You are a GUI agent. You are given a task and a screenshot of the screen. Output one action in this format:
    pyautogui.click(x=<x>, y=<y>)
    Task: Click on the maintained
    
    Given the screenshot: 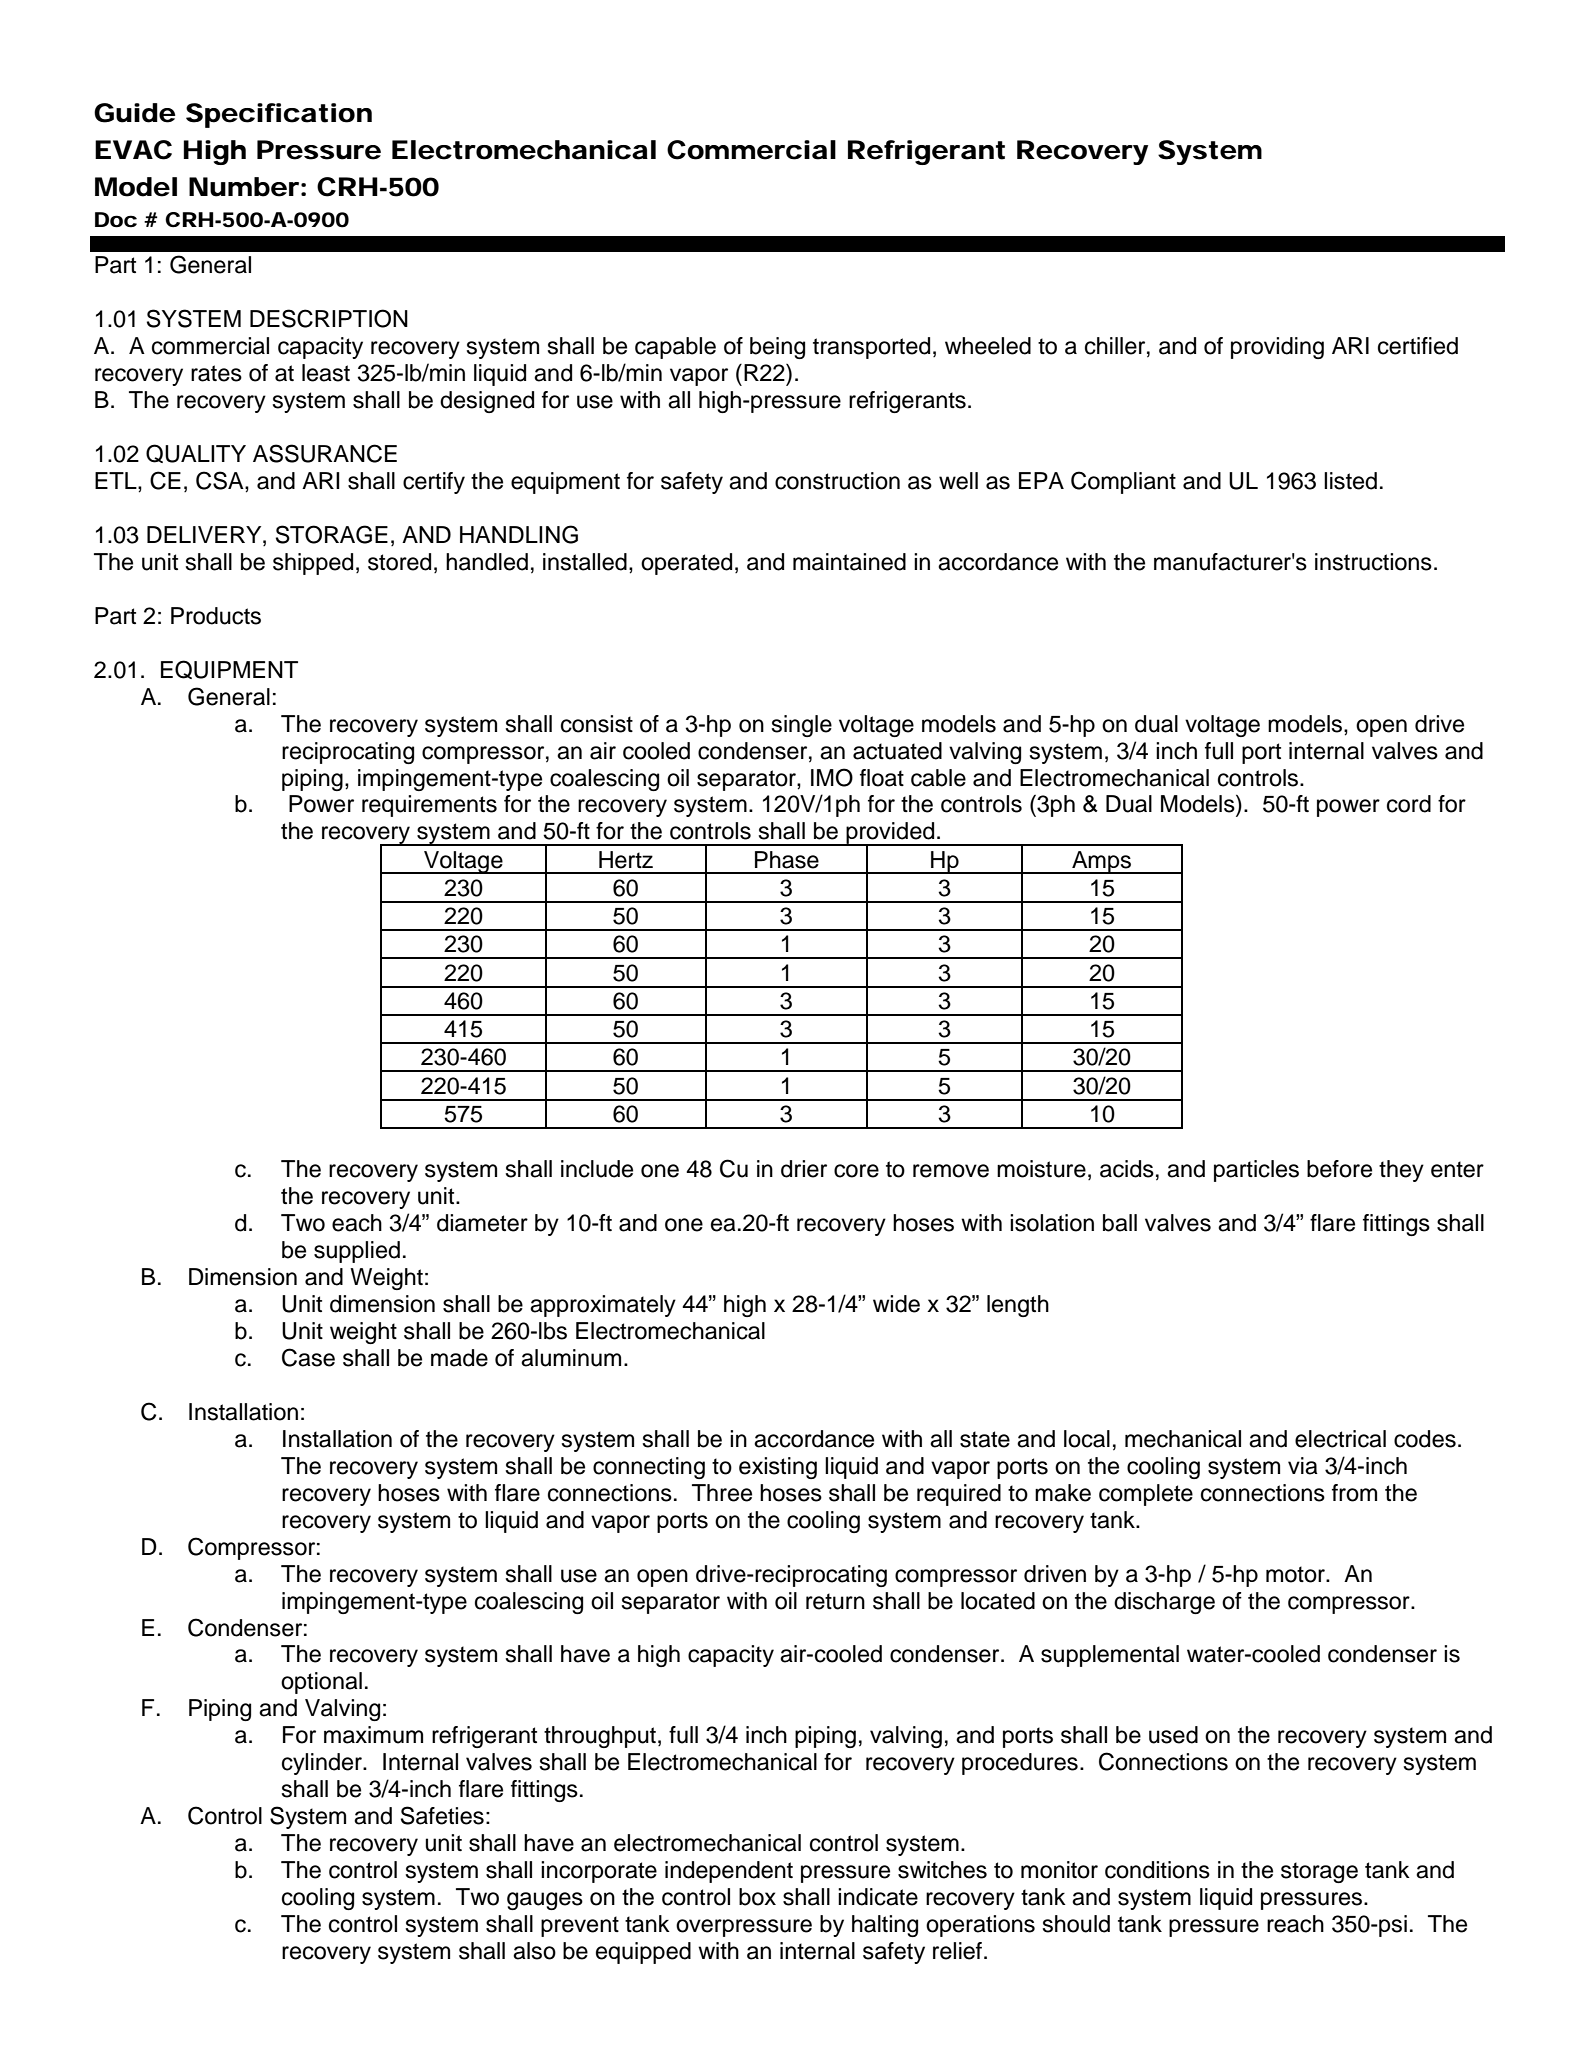 What is the action you would take?
    pyautogui.click(x=849, y=562)
